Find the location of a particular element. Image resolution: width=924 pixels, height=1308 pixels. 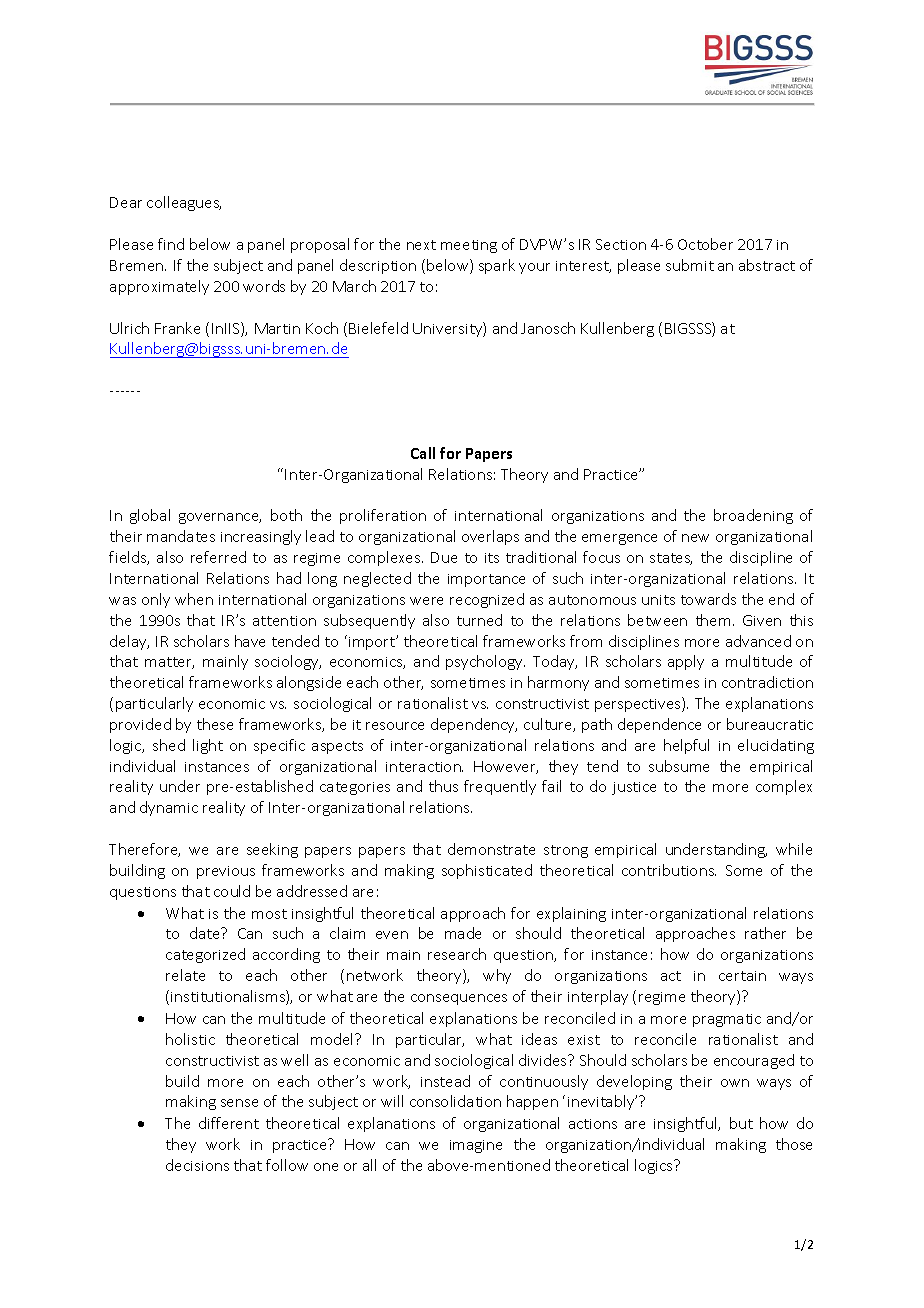

demonstrate is located at coordinates (491, 849).
